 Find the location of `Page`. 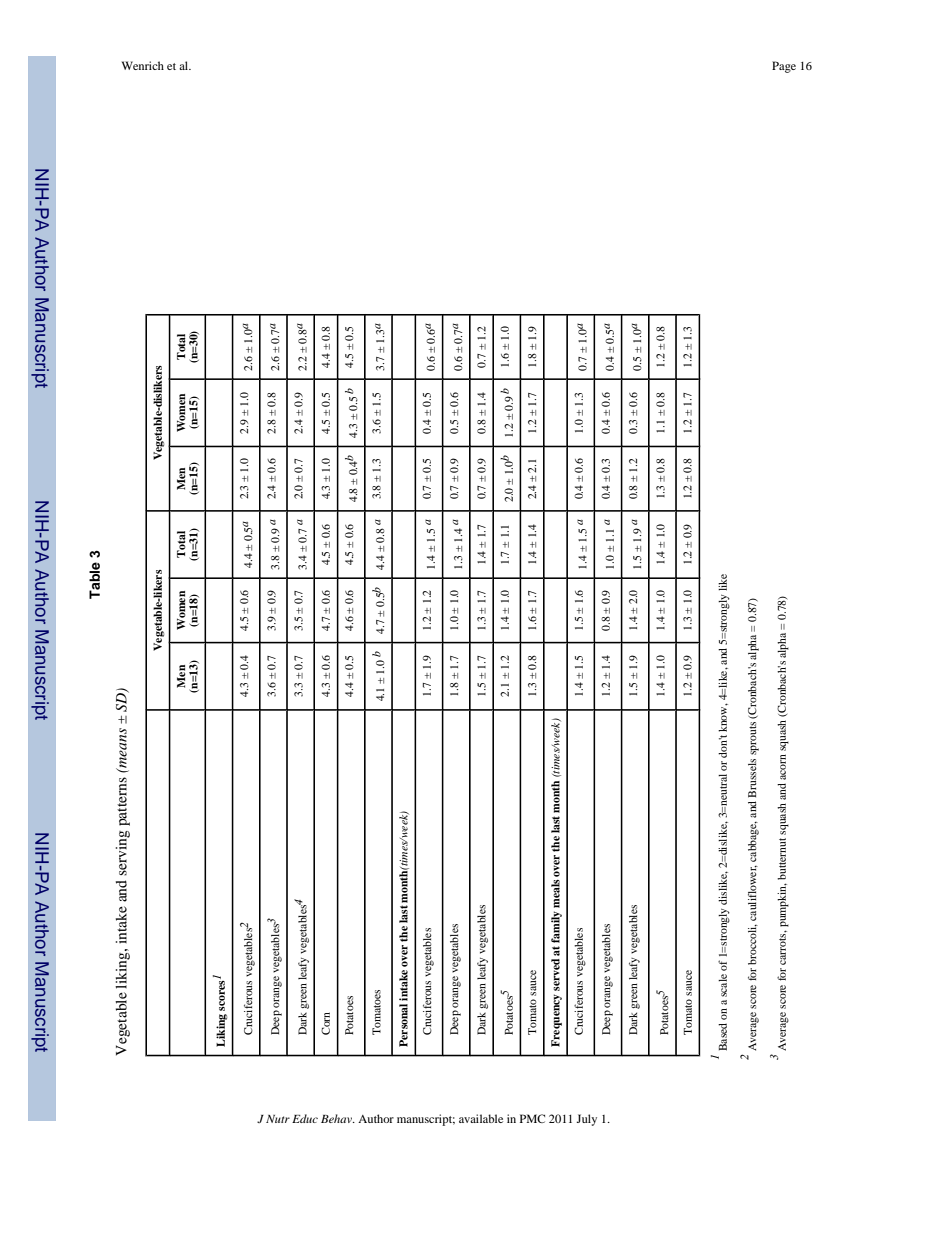

Page is located at coordinates (784, 67).
